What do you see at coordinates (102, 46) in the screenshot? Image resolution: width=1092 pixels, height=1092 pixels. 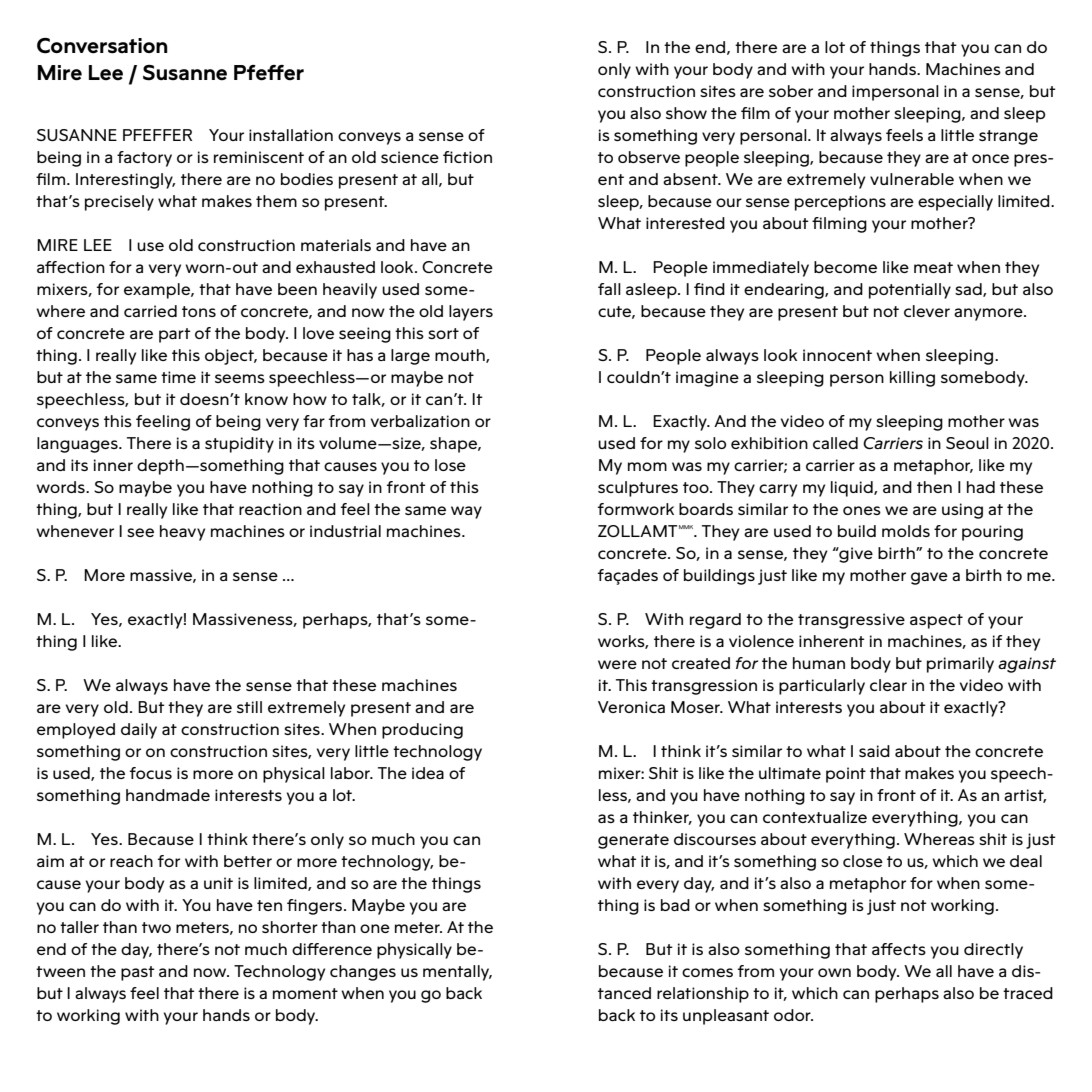 I see `Conversation` at bounding box center [102, 46].
